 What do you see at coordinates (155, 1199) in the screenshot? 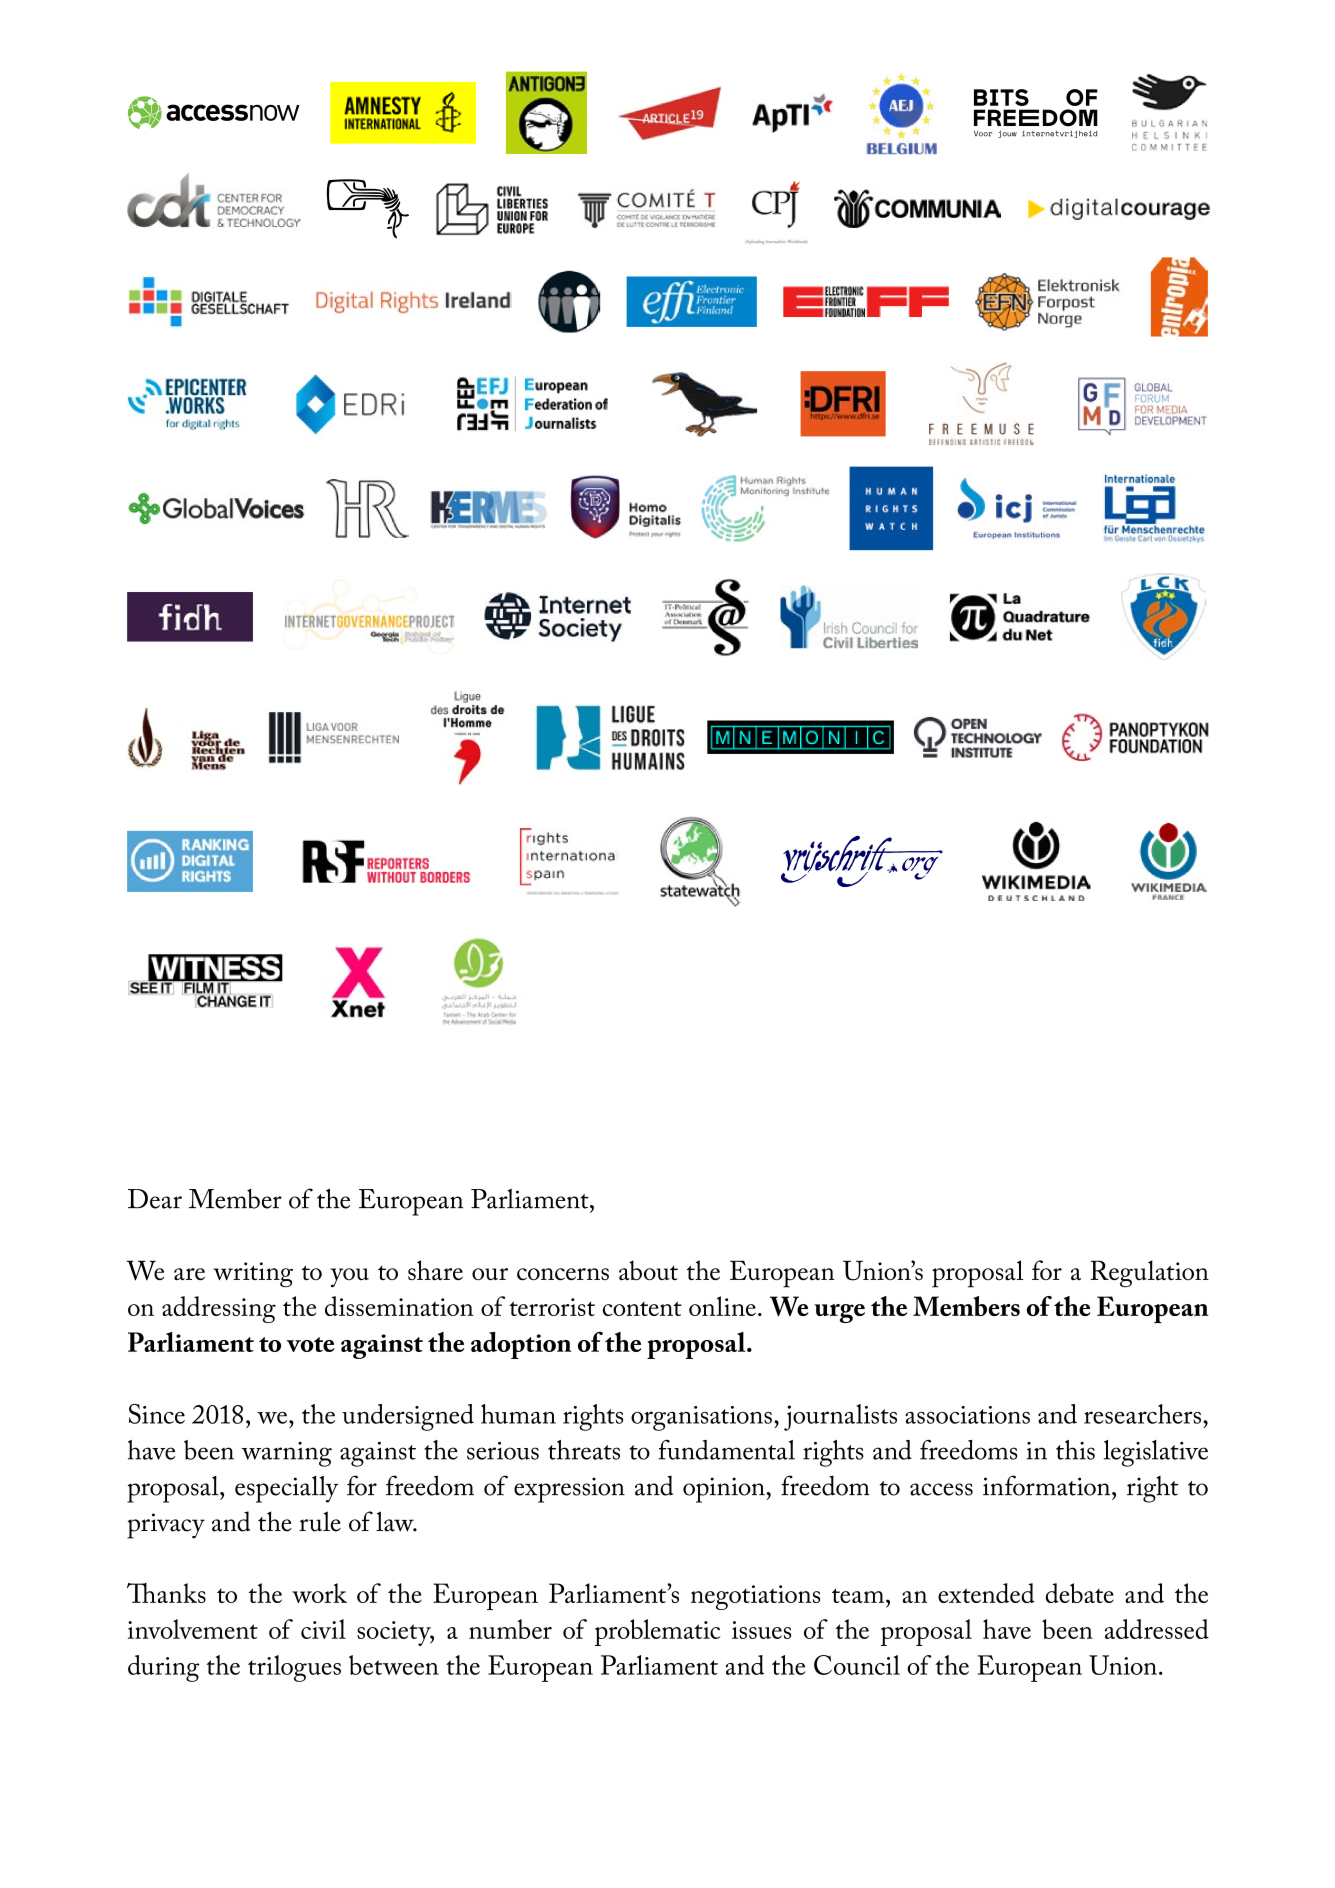
I see `Dear` at bounding box center [155, 1199].
